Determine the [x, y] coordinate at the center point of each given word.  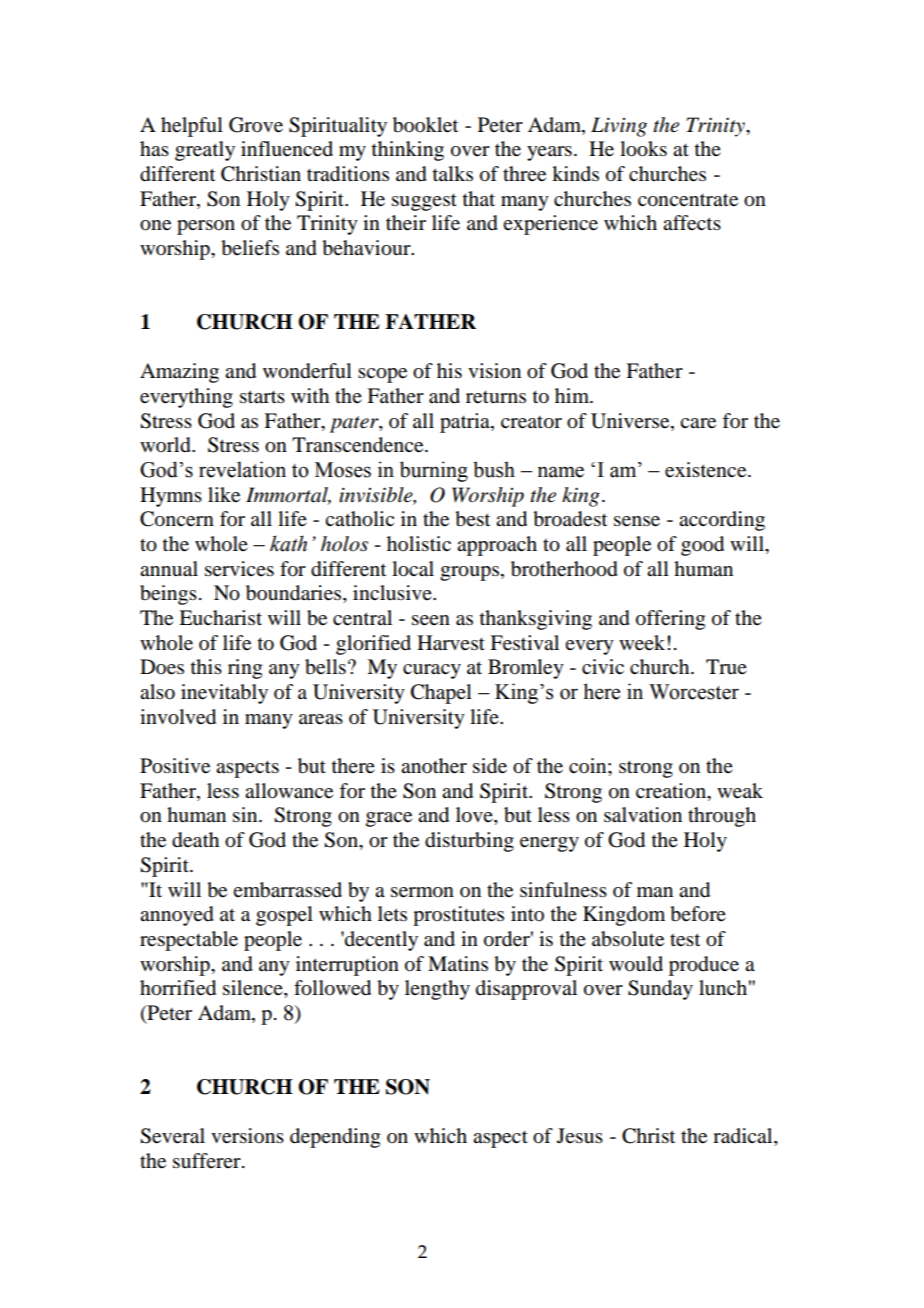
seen [431, 620]
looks [643, 149]
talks [453, 173]
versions [247, 1136]
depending [335, 1138]
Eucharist [220, 618]
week [643, 643]
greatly [205, 151]
